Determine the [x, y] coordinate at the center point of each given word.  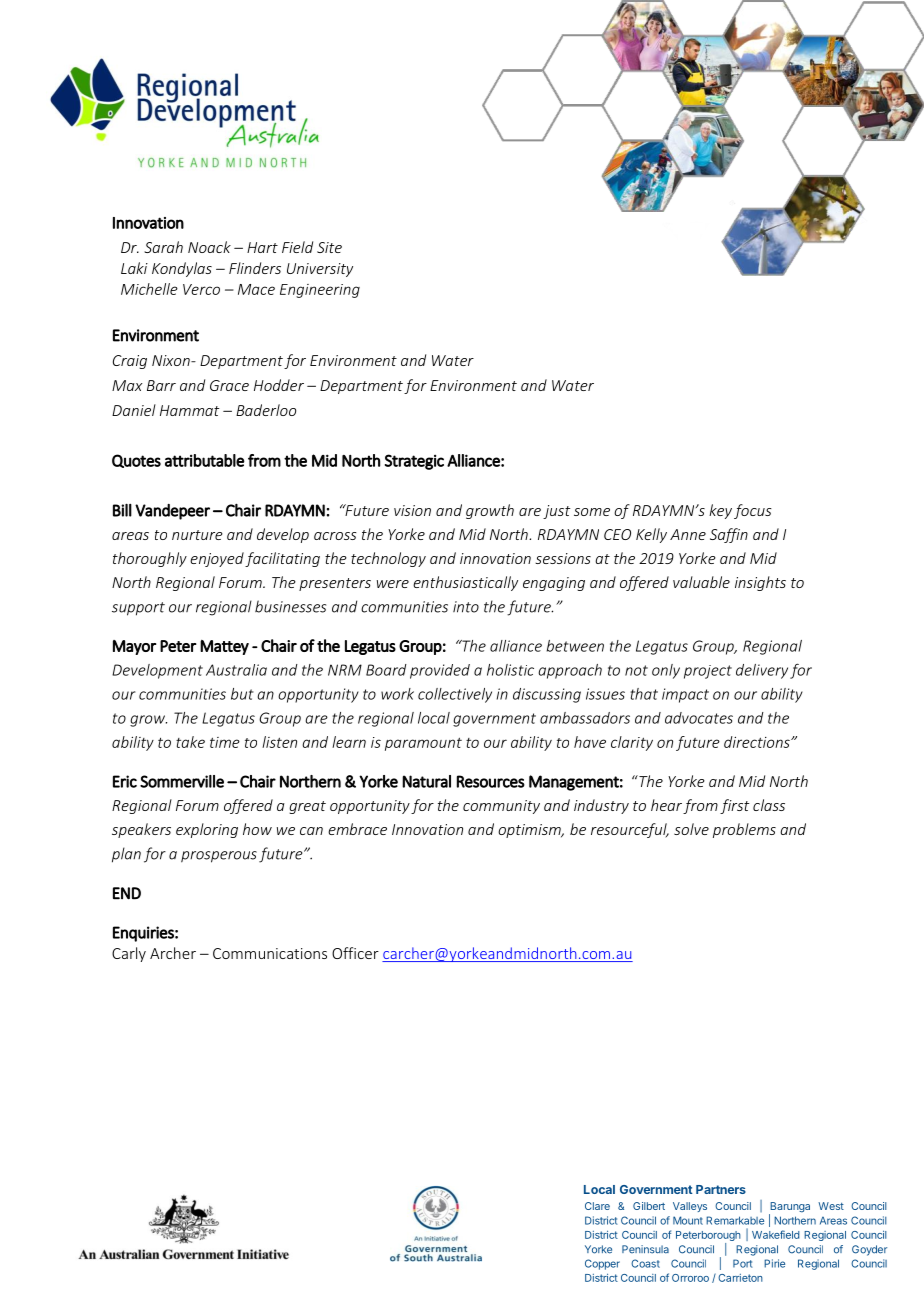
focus [753, 511]
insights [760, 583]
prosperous [219, 857]
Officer [355, 953]
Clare [597, 1206]
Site [329, 247]
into [466, 607]
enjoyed [217, 559]
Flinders [255, 268]
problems [744, 830]
